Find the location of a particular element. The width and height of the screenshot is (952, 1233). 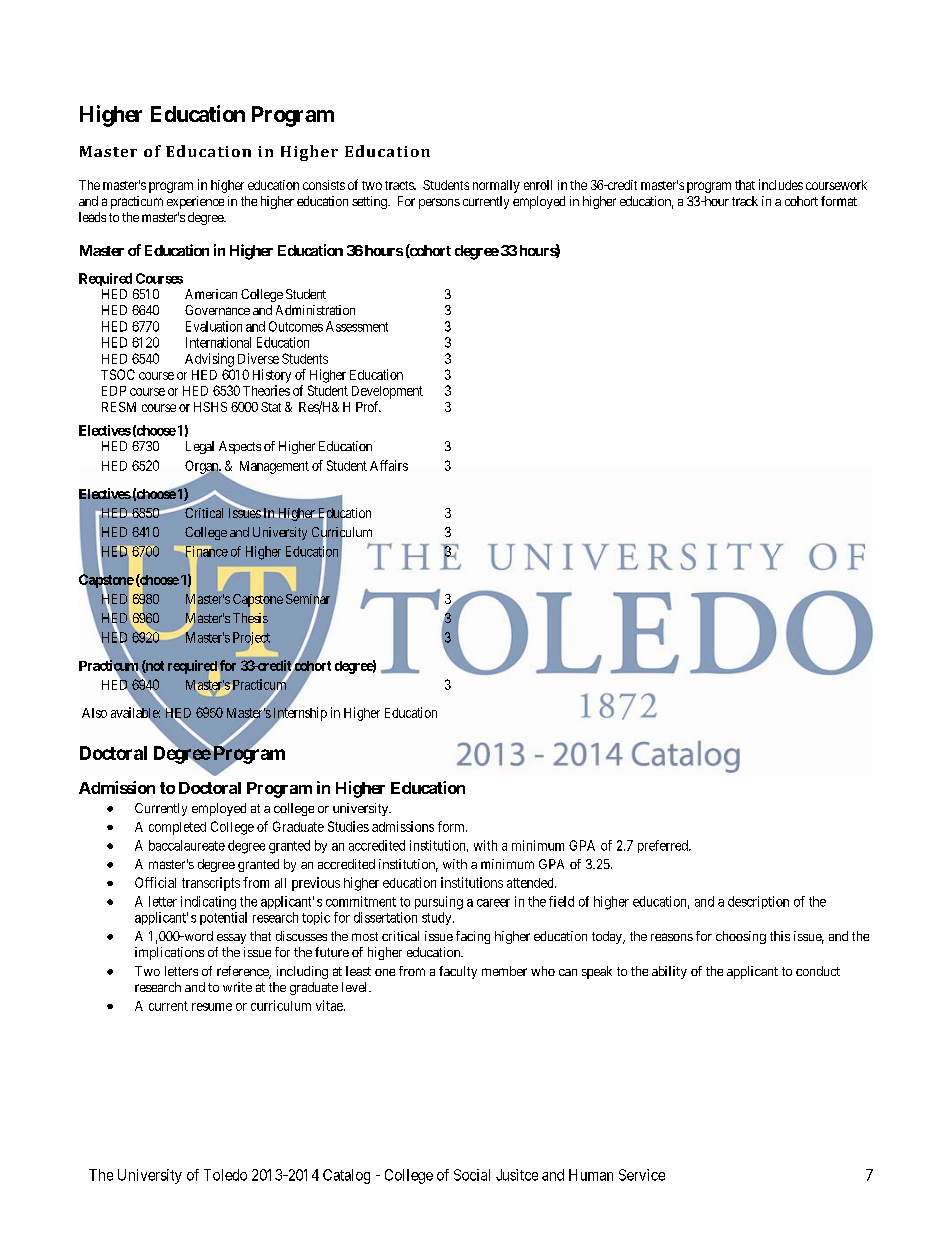

Project is located at coordinates (251, 639).
